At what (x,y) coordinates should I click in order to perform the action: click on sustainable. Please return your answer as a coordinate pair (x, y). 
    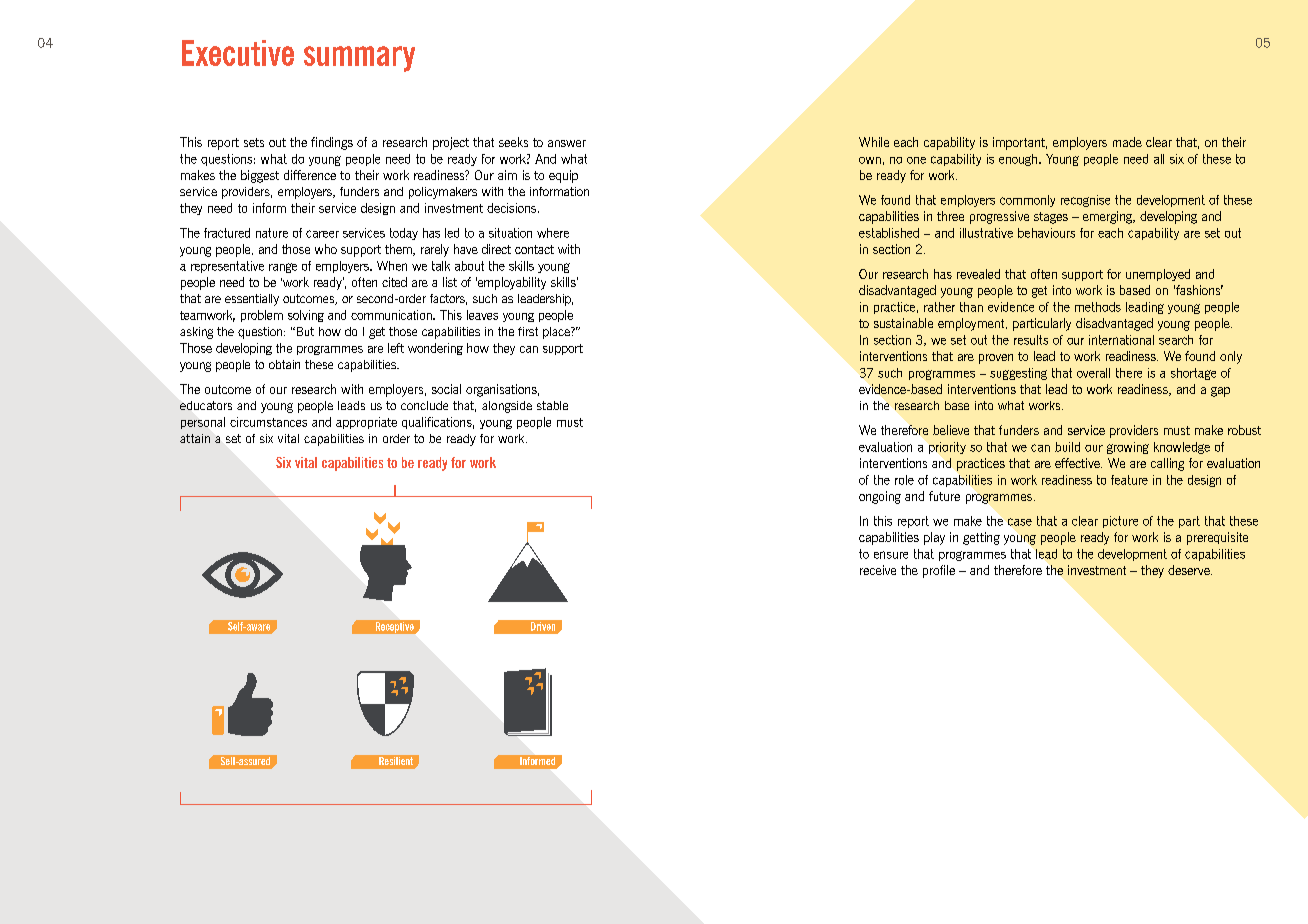
    Looking at the image, I should click on (903, 323).
